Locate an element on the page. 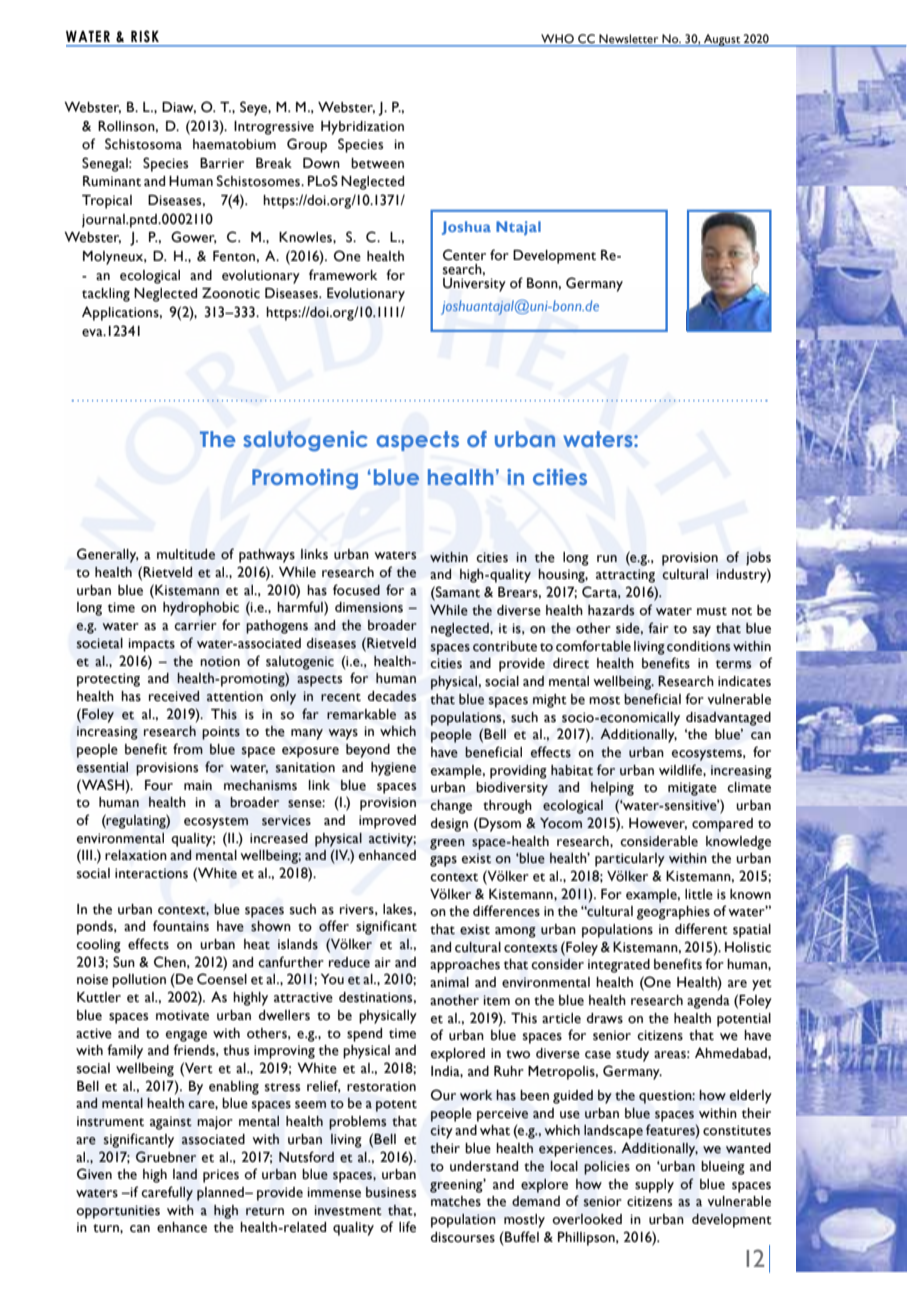  dimensions is located at coordinates (369, 607).
